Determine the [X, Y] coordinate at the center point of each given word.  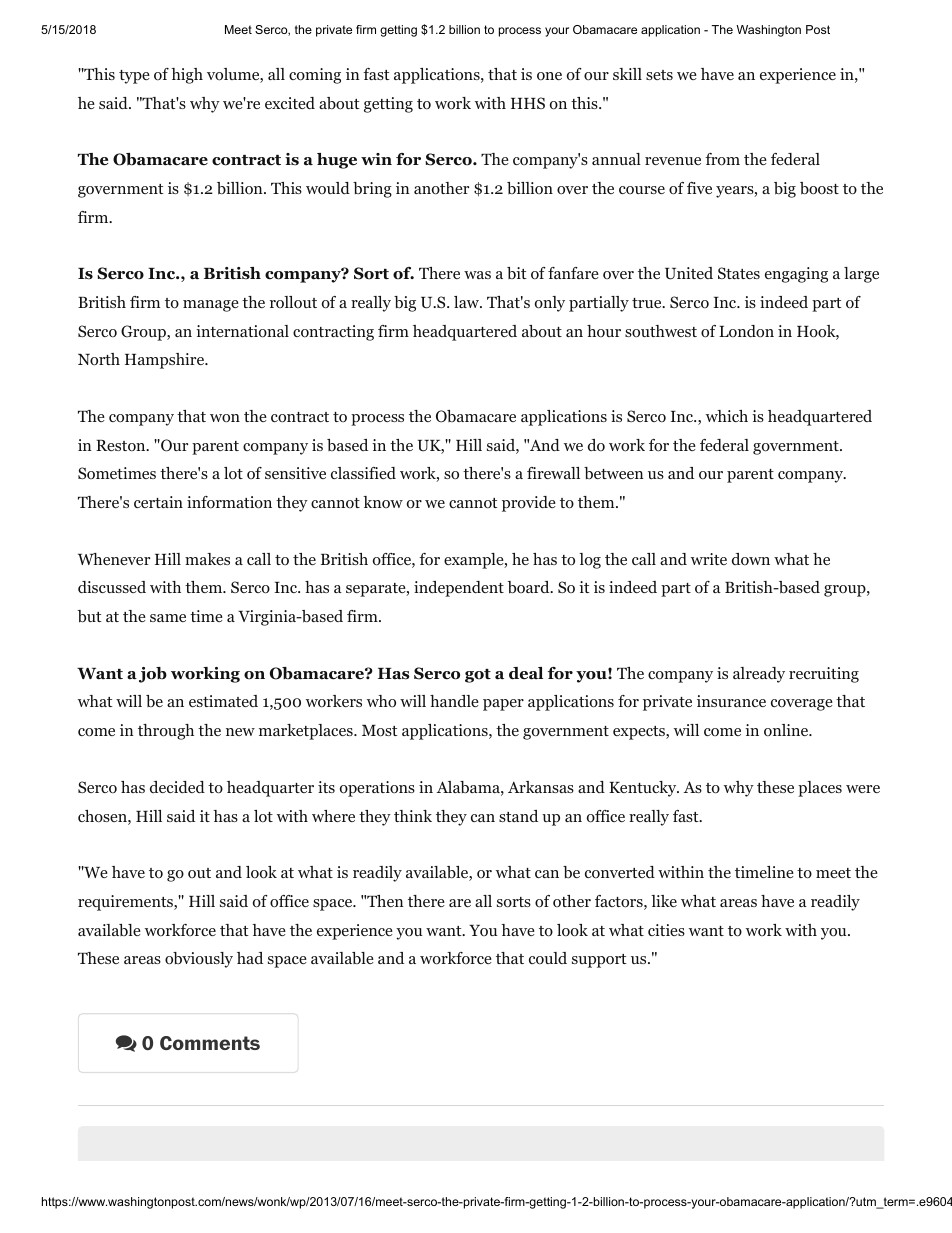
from [722, 159]
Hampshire [165, 361]
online [787, 730]
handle [454, 701]
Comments [210, 1043]
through [166, 732]
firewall [553, 473]
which [727, 416]
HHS [528, 103]
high [187, 76]
